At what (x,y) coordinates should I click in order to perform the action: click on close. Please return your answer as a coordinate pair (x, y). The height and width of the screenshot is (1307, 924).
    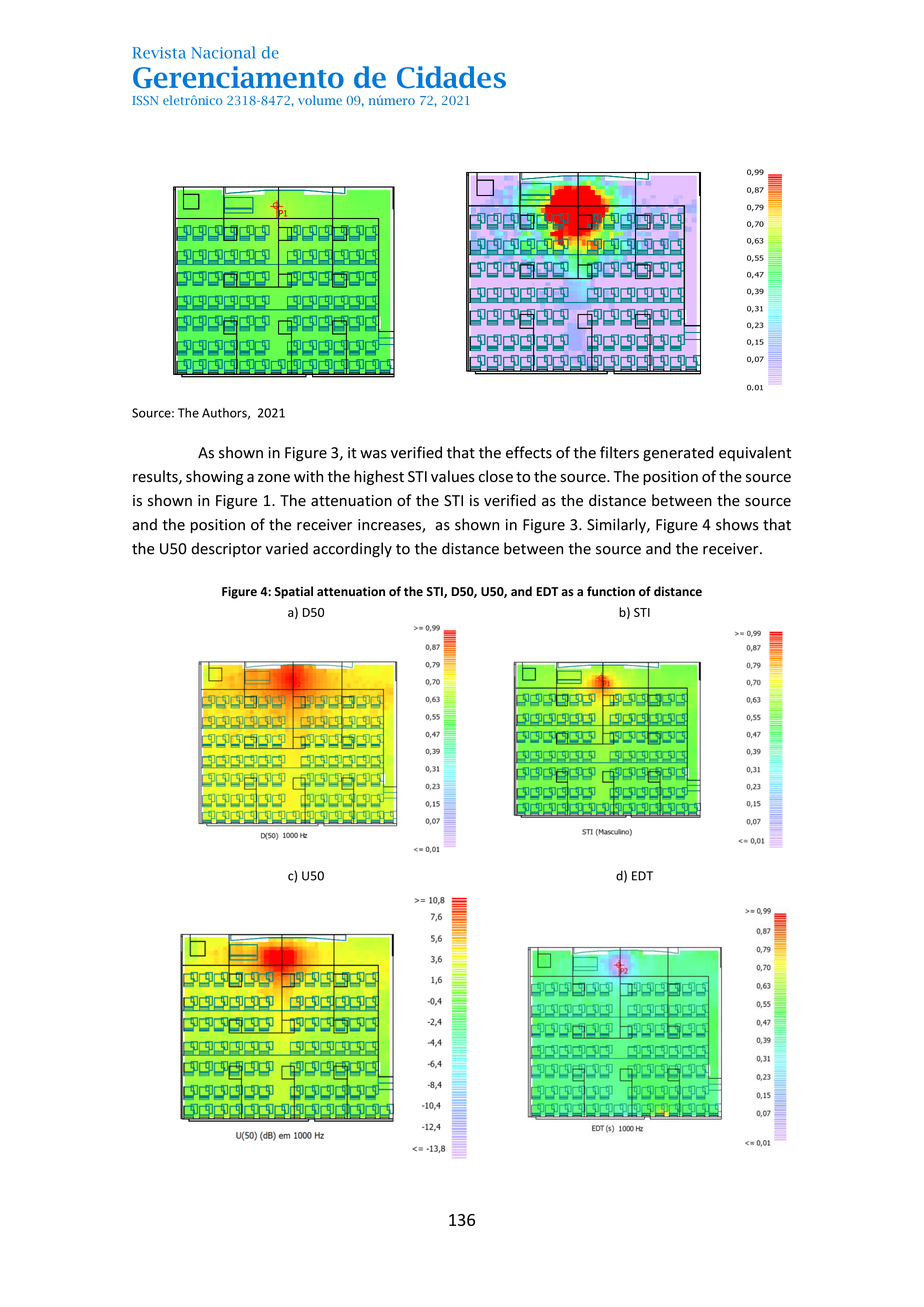
    Looking at the image, I should click on (496, 476).
